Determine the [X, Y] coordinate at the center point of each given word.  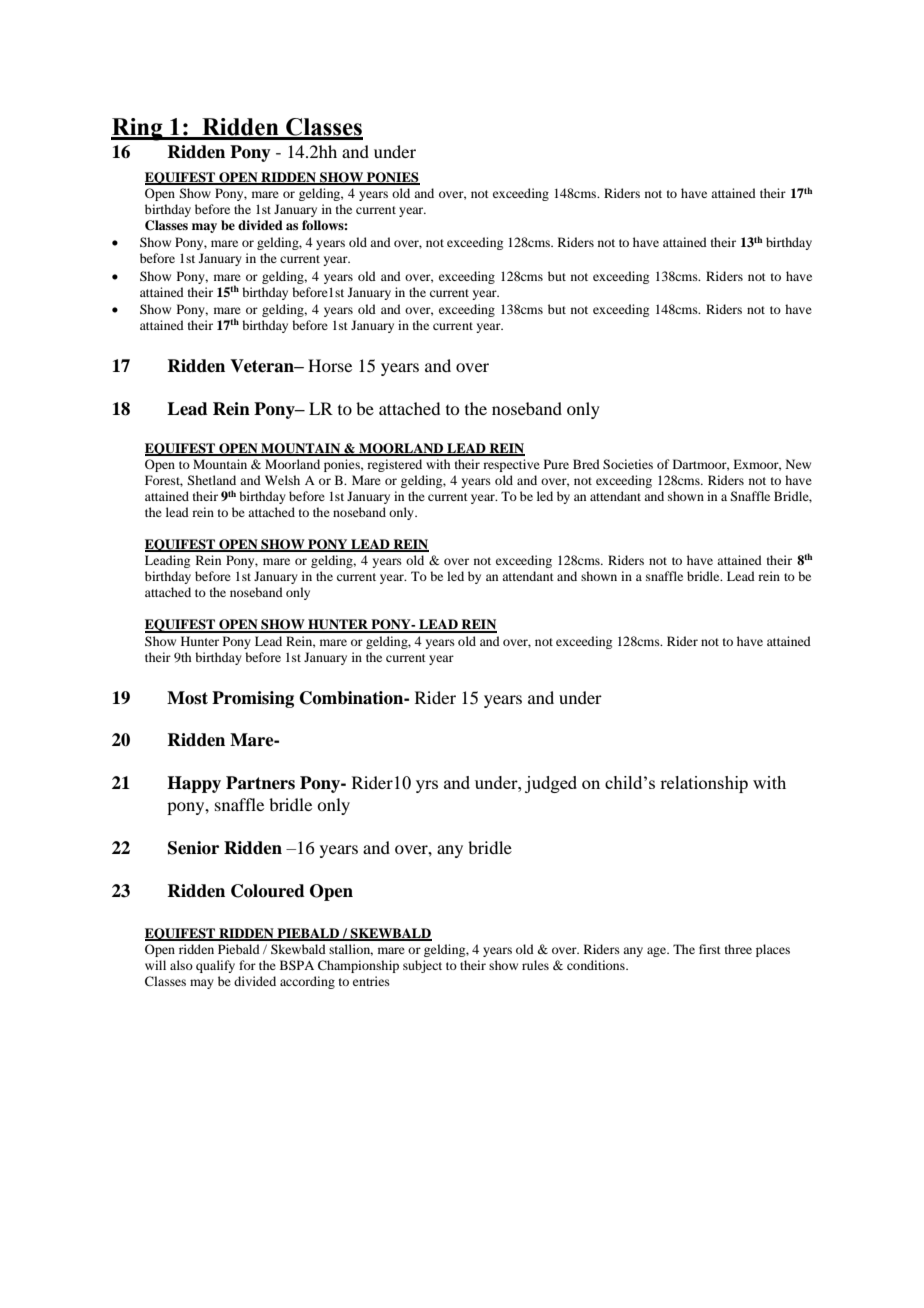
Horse [330, 365]
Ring [138, 129]
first [710, 949]
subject [422, 966]
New [798, 464]
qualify [215, 966]
